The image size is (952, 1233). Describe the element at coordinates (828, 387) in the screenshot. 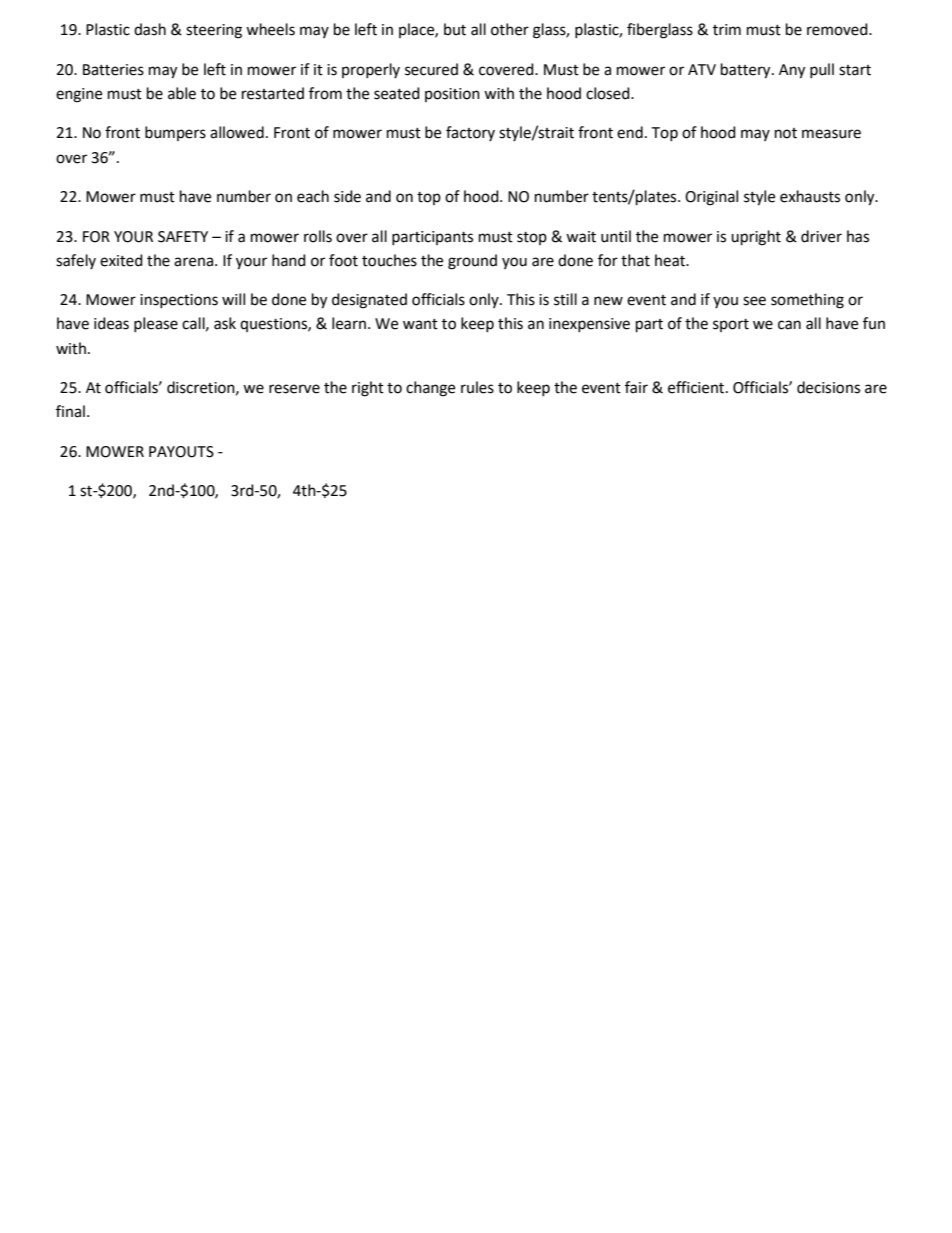

I see `decisions` at that location.
